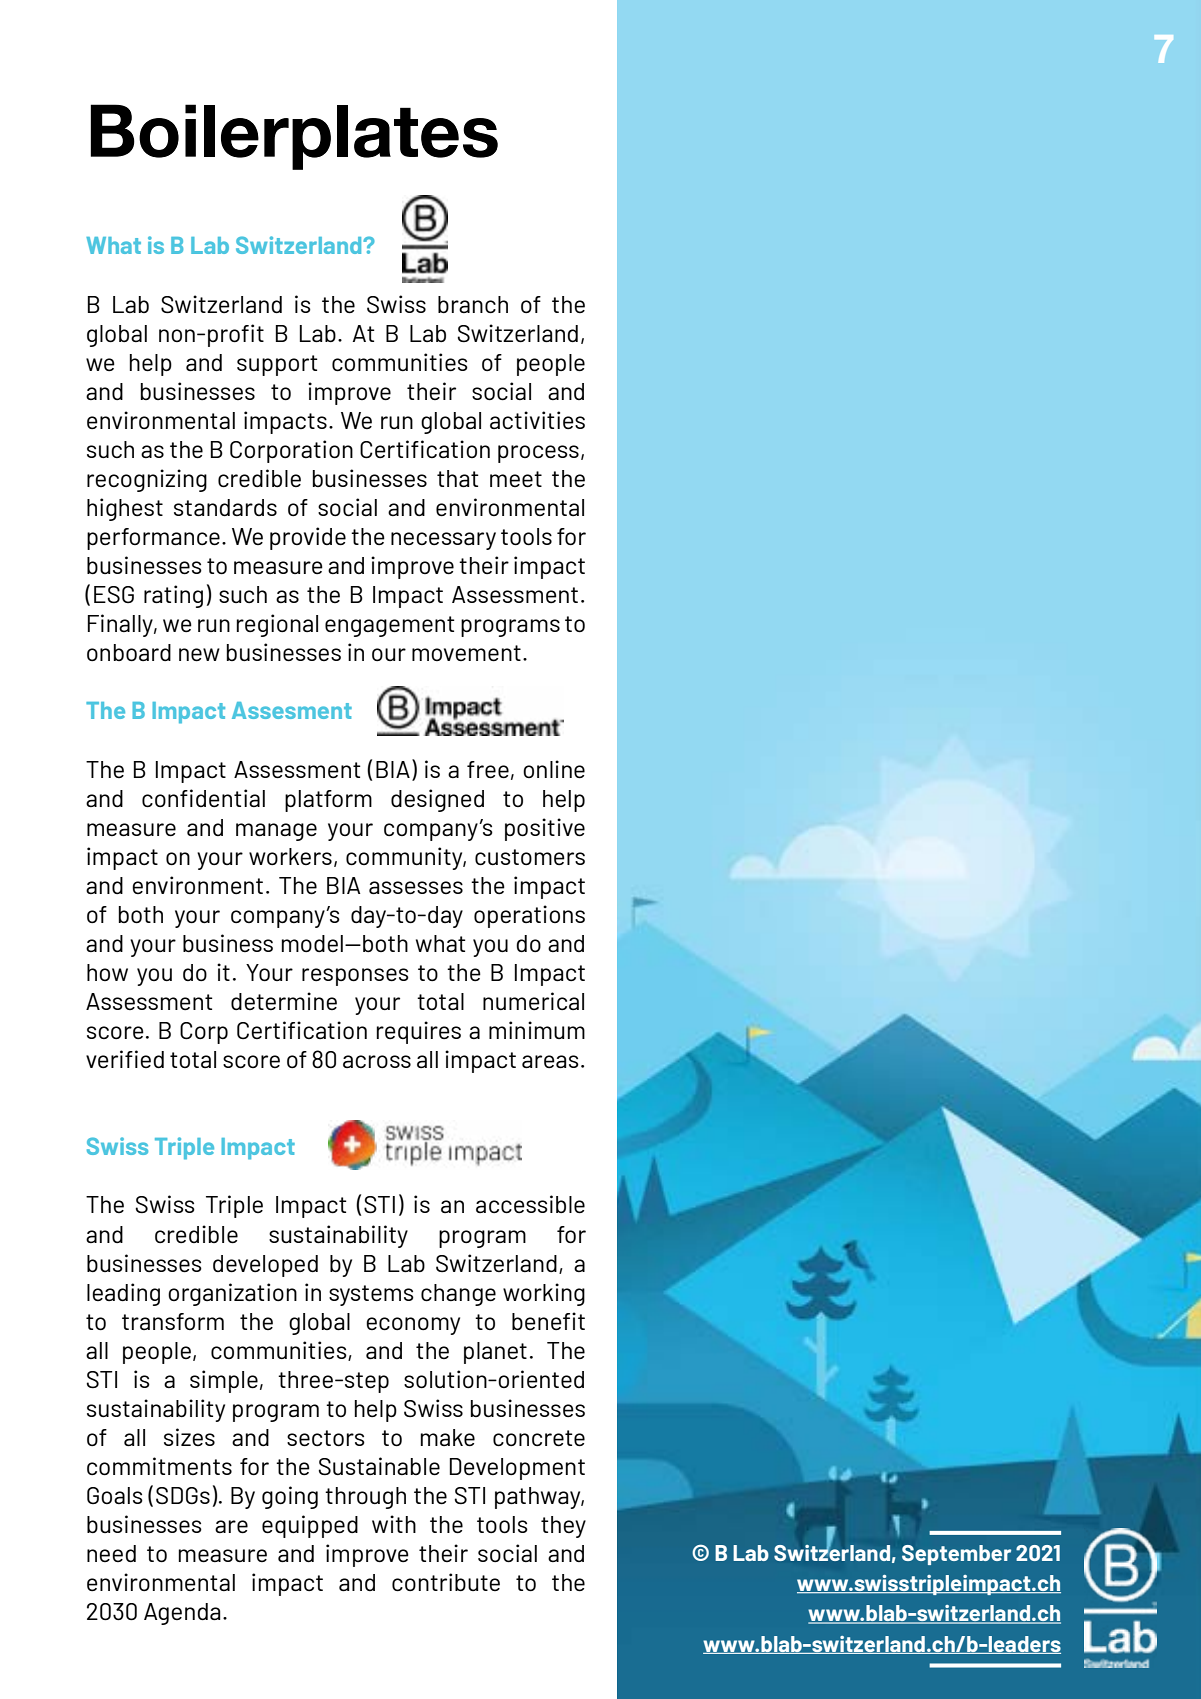  Describe the element at coordinates (537, 420) in the screenshot. I see `activities` at that location.
